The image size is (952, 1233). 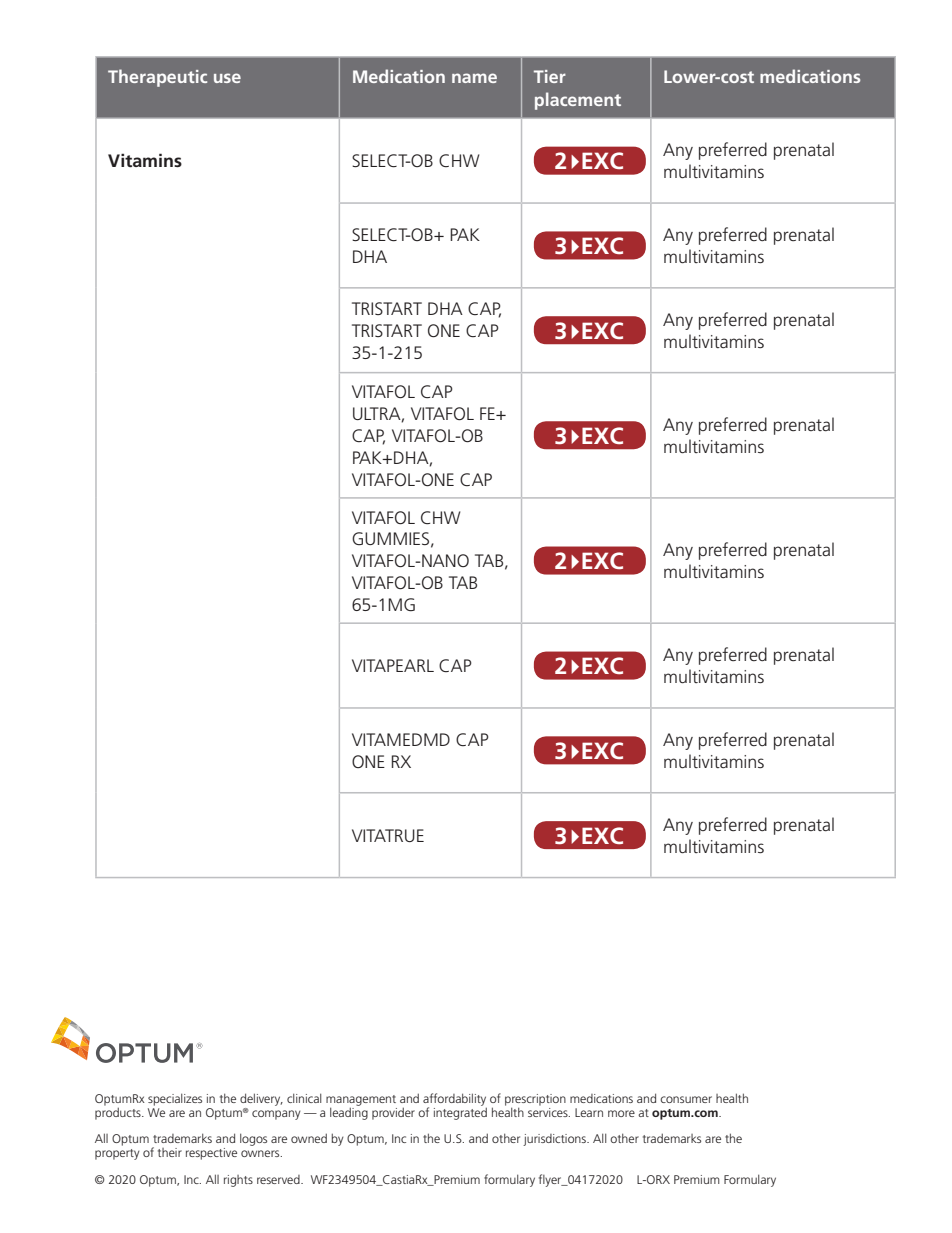 I want to click on placement, so click(x=578, y=101).
